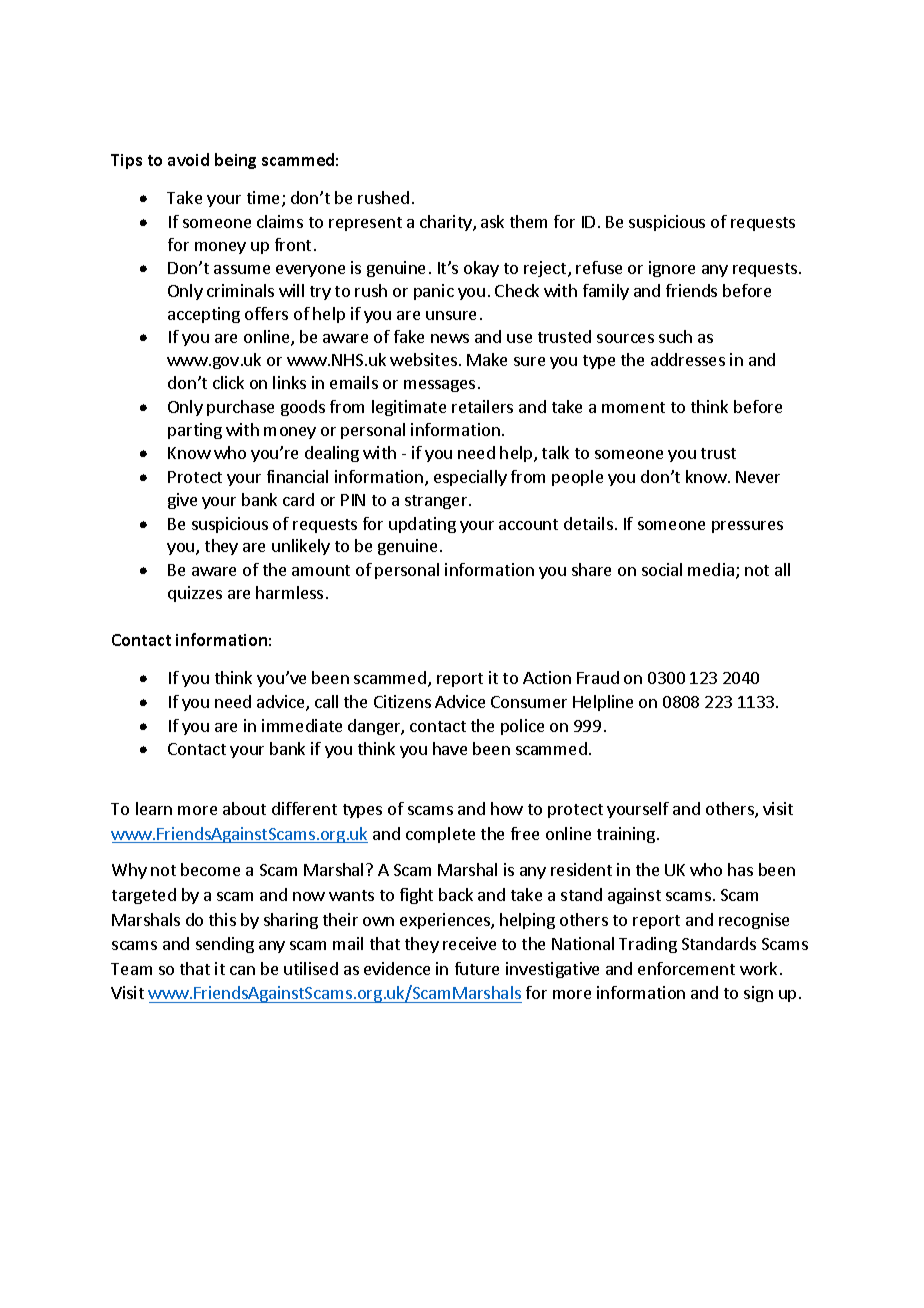 Image resolution: width=924 pixels, height=1308 pixels. Describe the element at coordinates (675, 336) in the screenshot. I see `such` at that location.
